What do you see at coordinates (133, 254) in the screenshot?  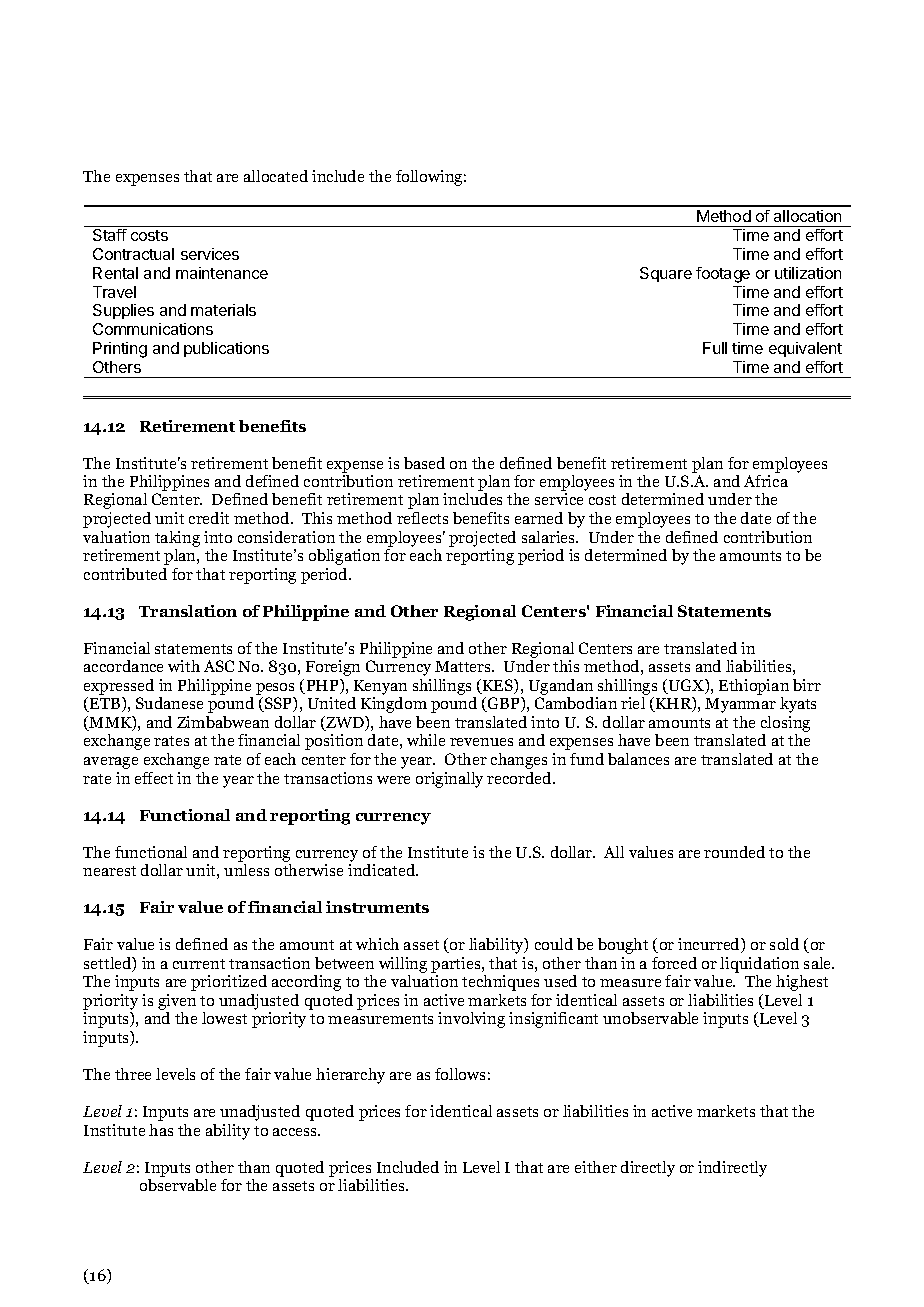 I see `Contractual` at bounding box center [133, 254].
